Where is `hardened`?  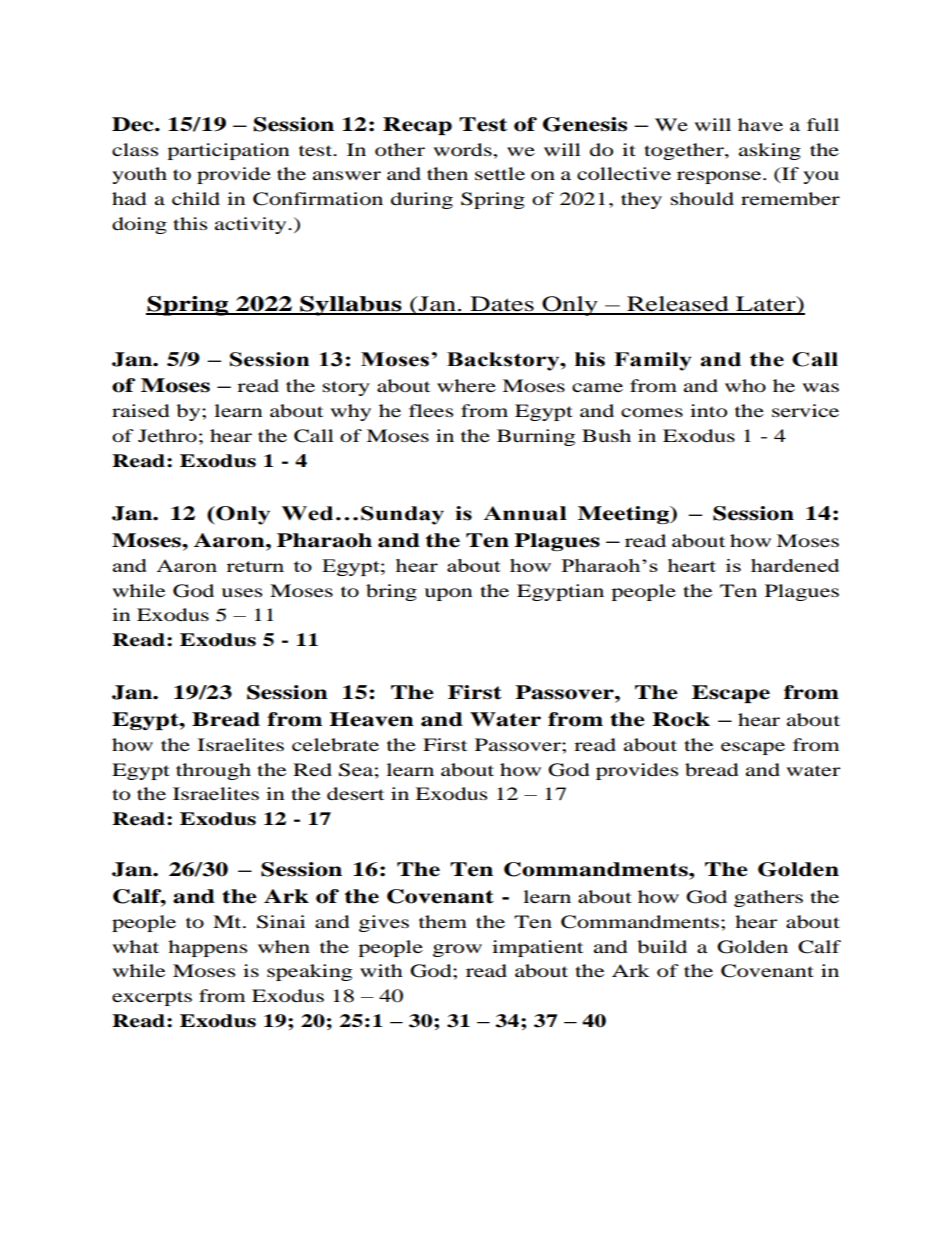 hardened is located at coordinates (795, 565).
